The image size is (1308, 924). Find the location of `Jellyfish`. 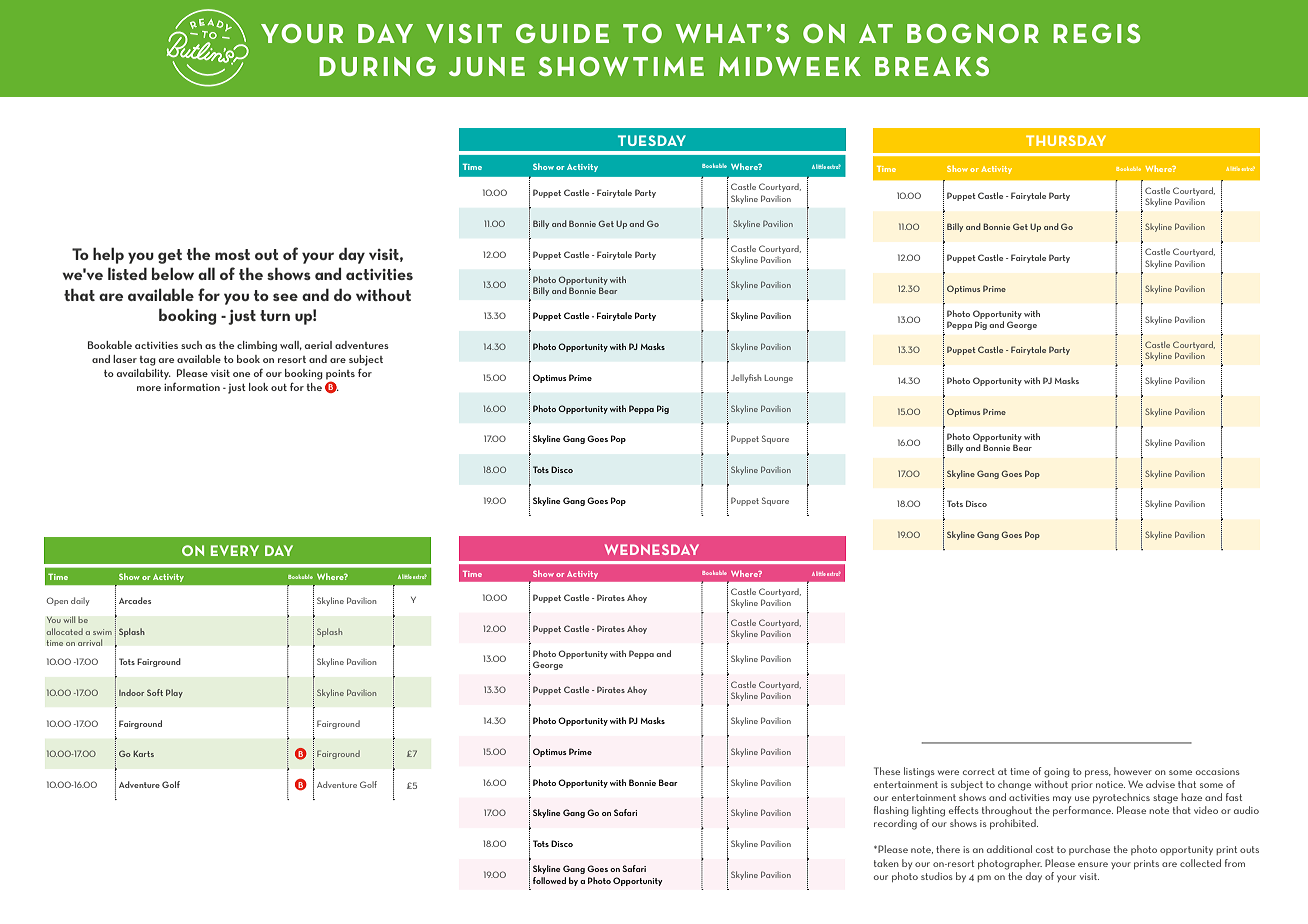

Jellyfish is located at coordinates (746, 378).
